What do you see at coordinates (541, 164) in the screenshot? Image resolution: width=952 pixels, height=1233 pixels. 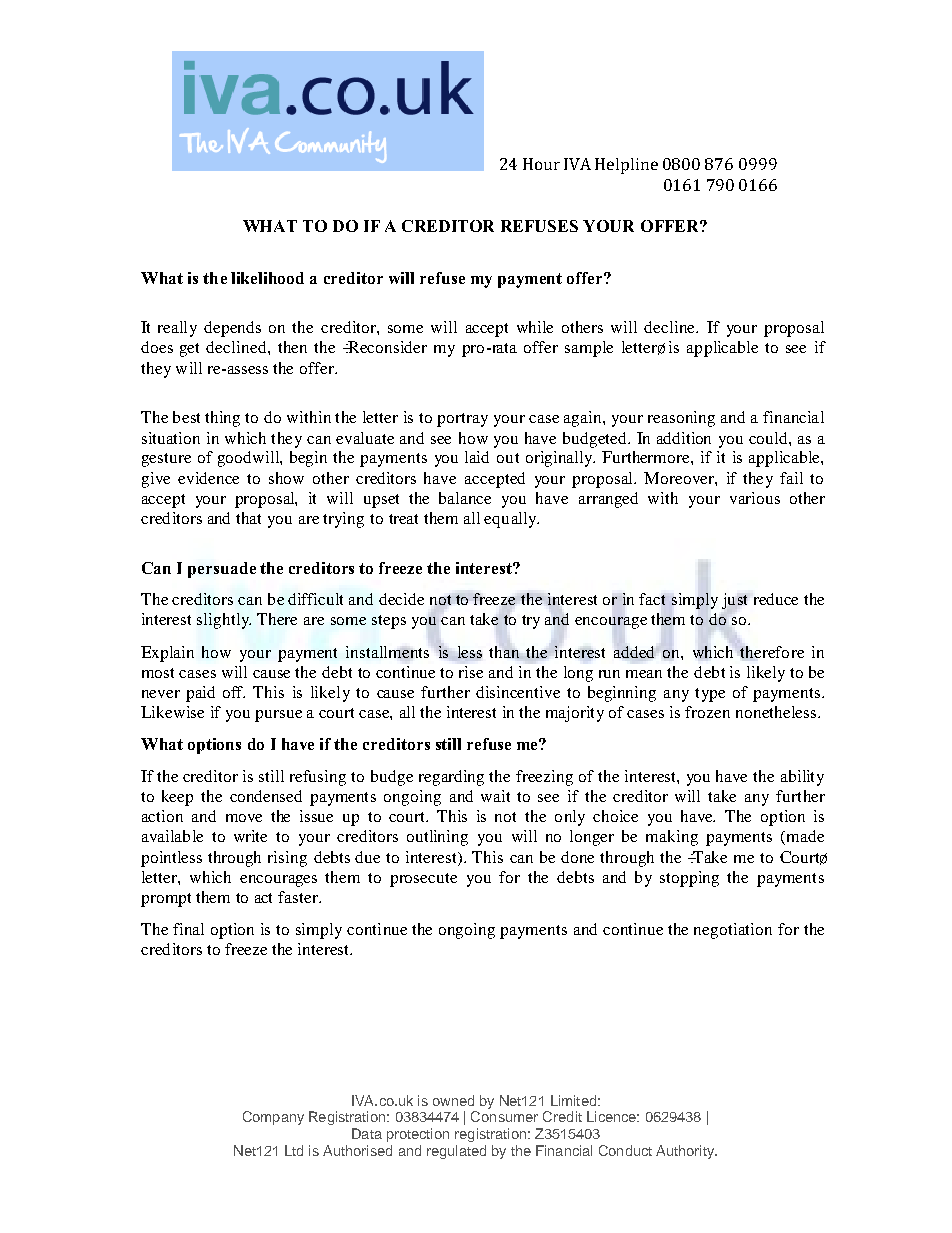 I see `Hour` at bounding box center [541, 164].
